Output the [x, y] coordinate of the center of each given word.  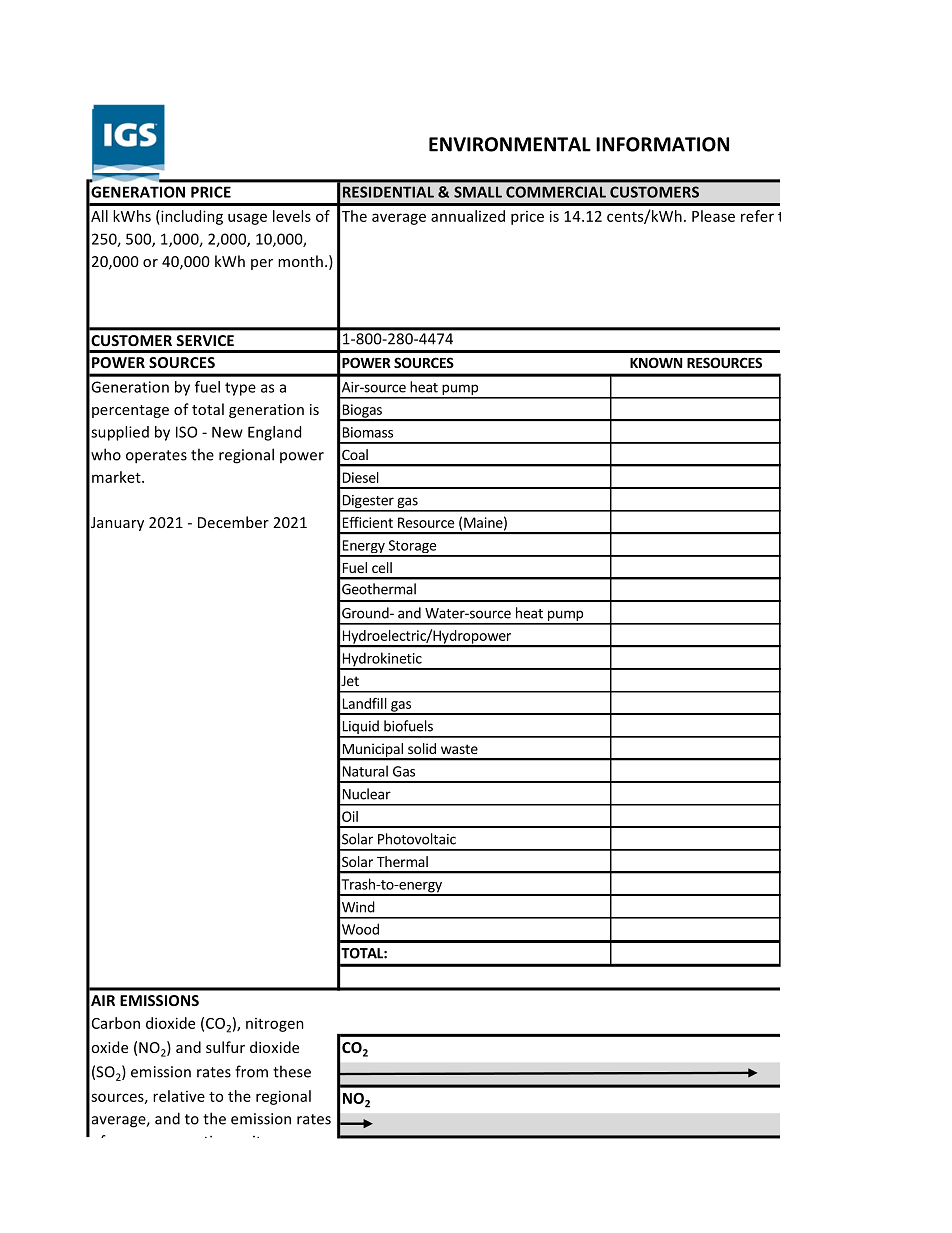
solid [422, 748]
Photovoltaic [417, 839]
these [292, 1071]
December [233, 522]
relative [179, 1096]
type [240, 389]
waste [459, 749]
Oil [350, 816]
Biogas [362, 412]
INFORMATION [662, 144]
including [191, 217]
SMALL [478, 192]
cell [382, 567]
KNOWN [656, 362]
